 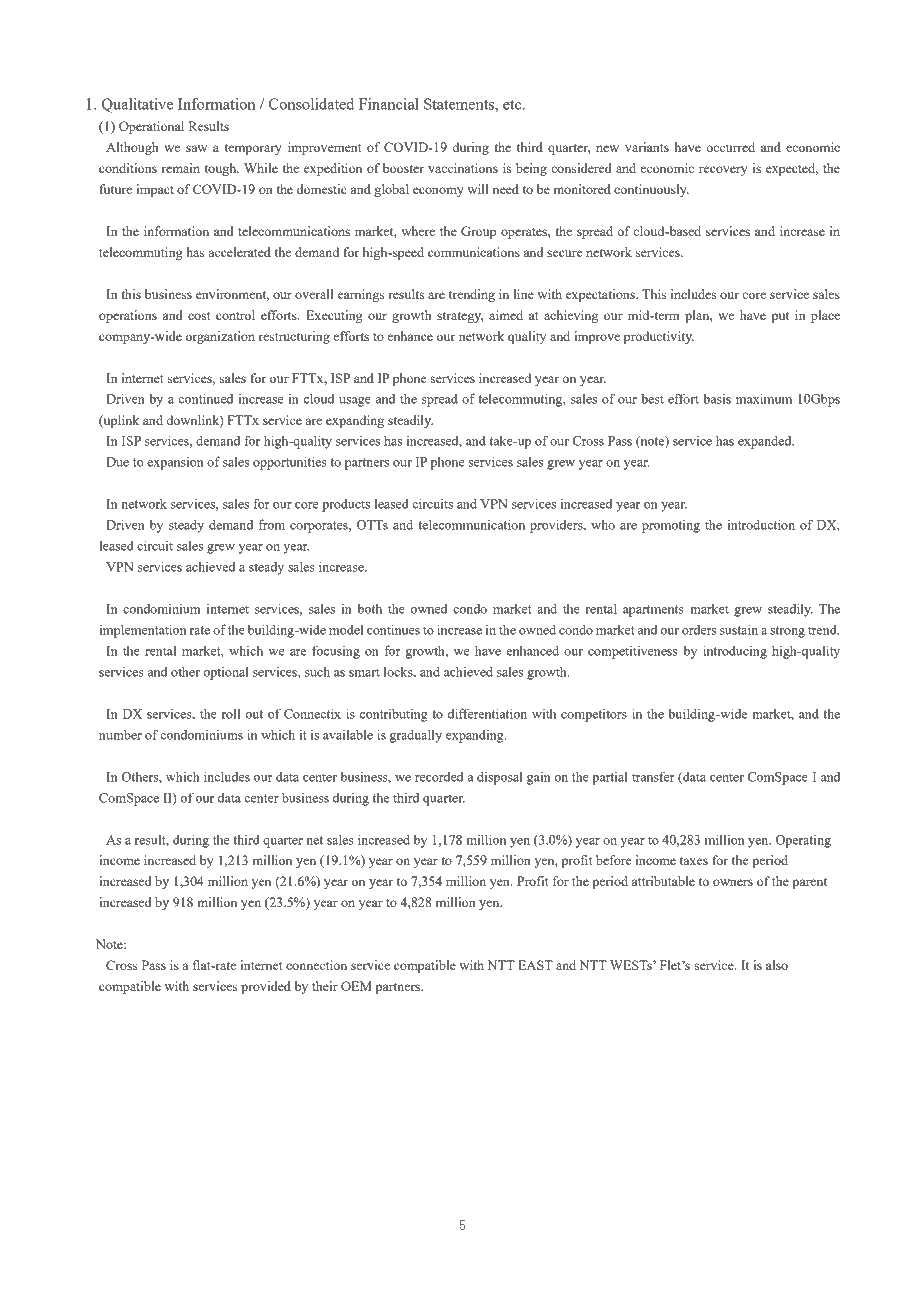 I want to click on occurred, so click(x=731, y=147).
